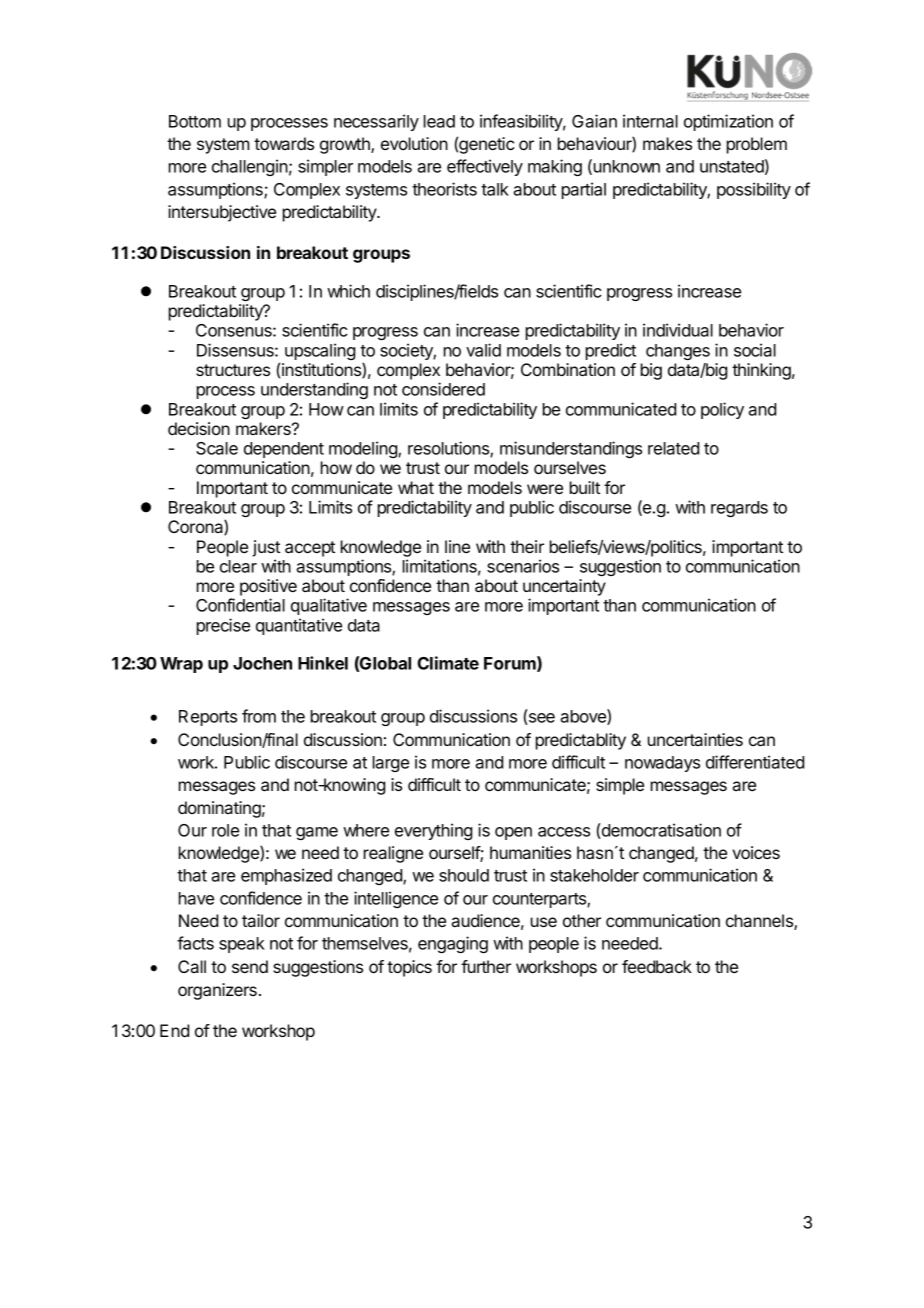 Image resolution: width=924 pixels, height=1308 pixels. Describe the element at coordinates (695, 739) in the screenshot. I see `uncertainties` at that location.
